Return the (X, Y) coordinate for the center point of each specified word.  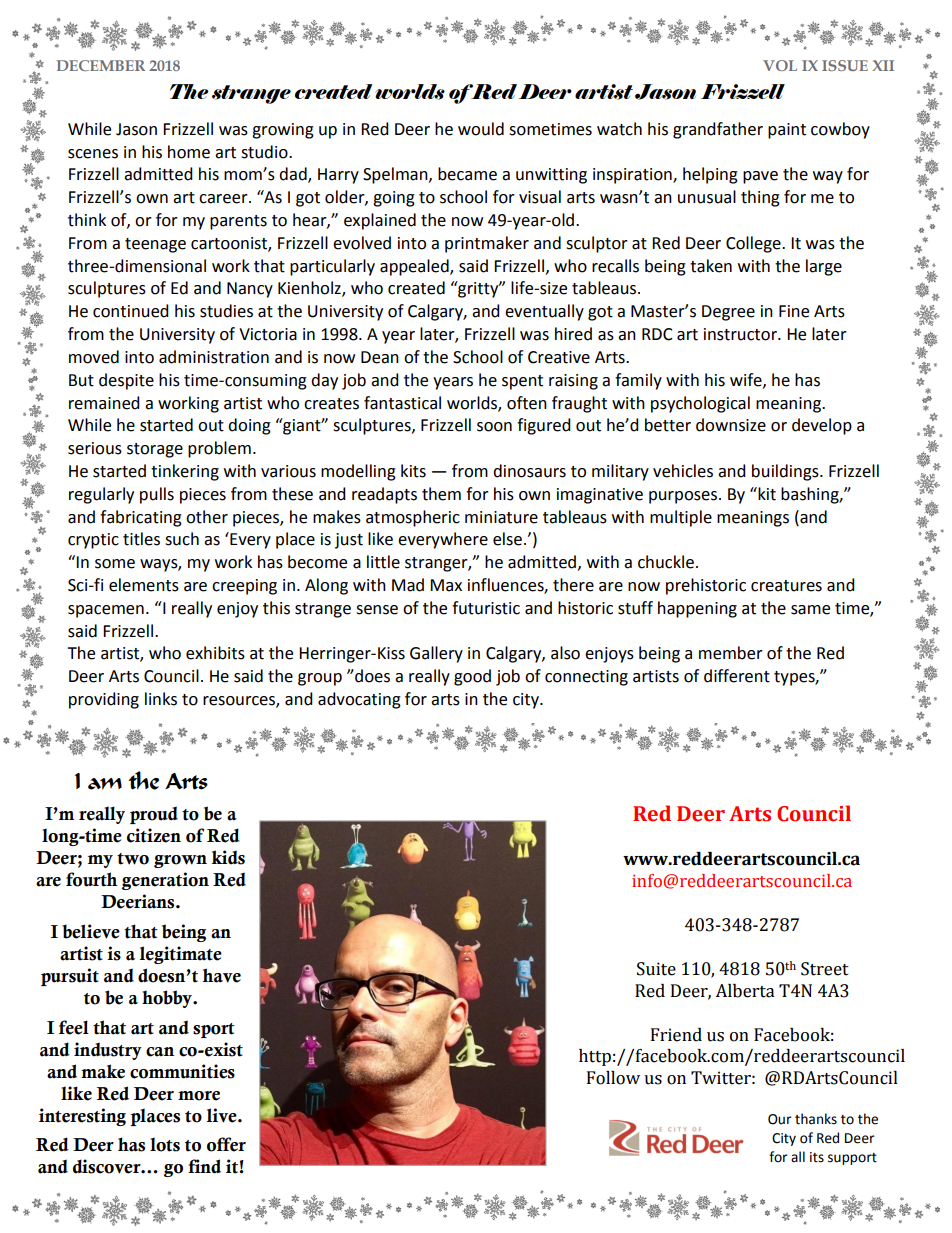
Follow (613, 1078)
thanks (816, 1119)
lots (165, 1145)
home (189, 152)
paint (787, 131)
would (481, 129)
